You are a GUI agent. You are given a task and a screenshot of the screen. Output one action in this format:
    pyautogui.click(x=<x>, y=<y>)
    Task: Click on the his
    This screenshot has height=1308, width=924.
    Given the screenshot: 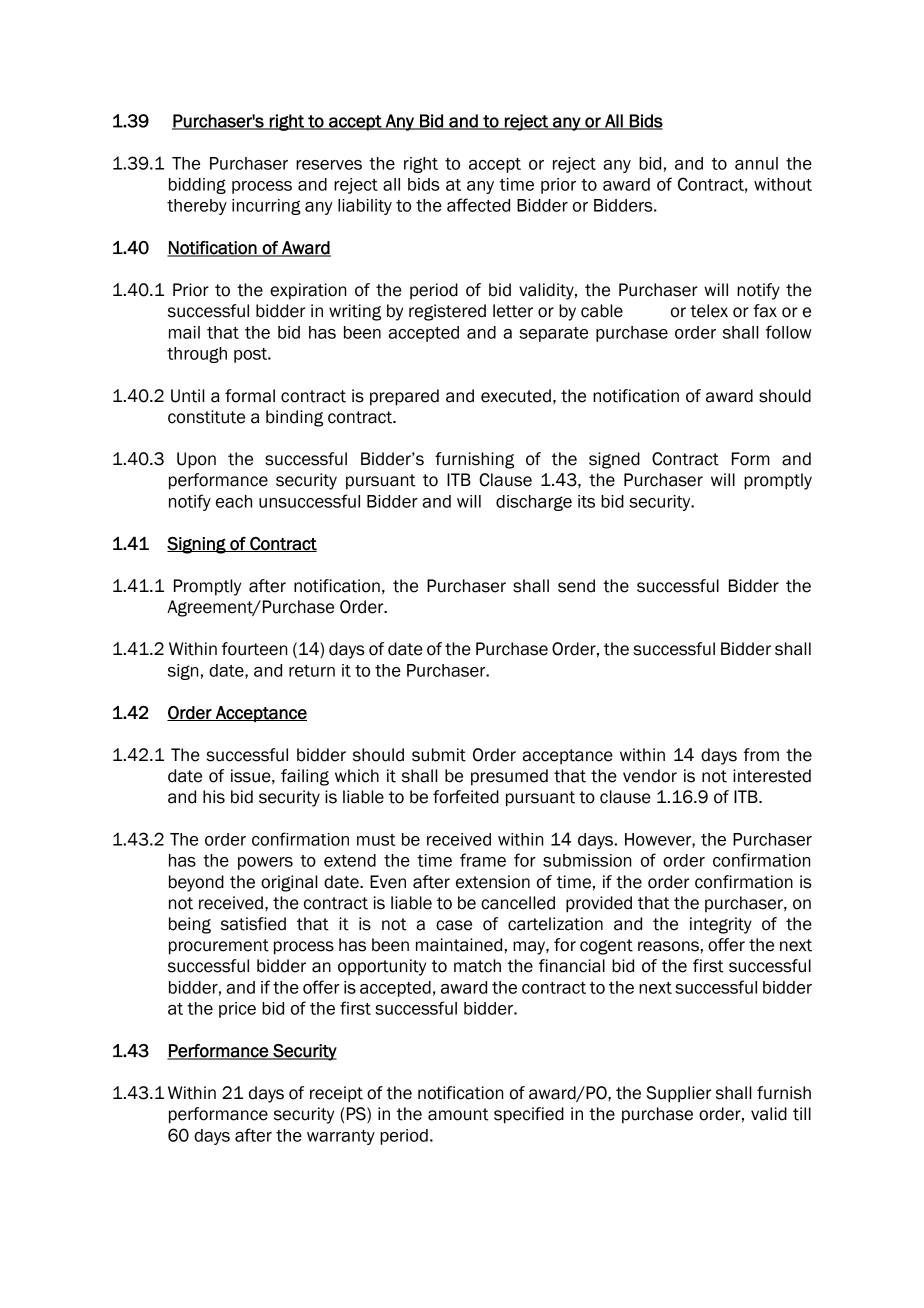 What is the action you would take?
    pyautogui.click(x=214, y=797)
